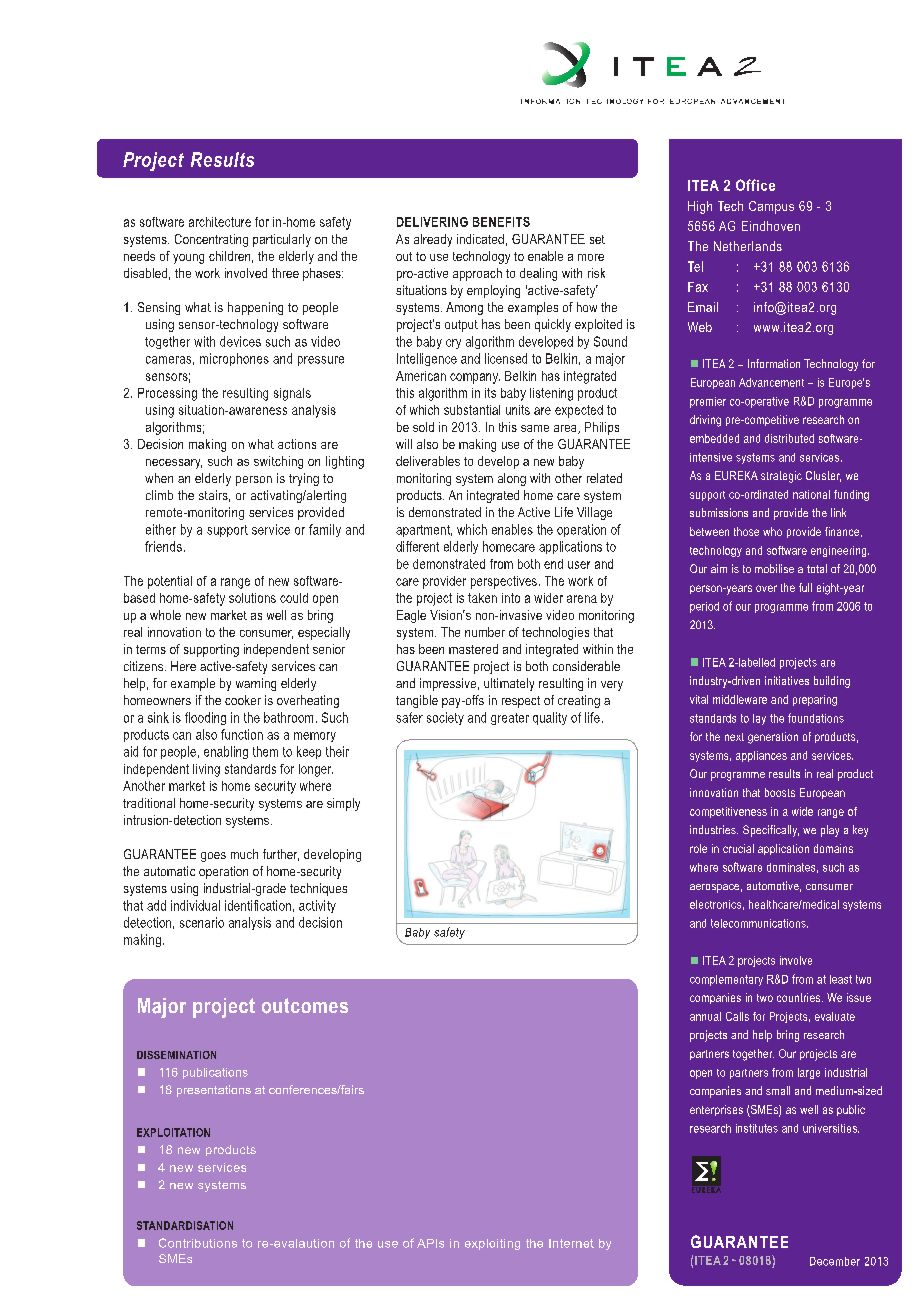 Image resolution: width=924 pixels, height=1308 pixels. What do you see at coordinates (504, 582) in the image?
I see `perspectives` at bounding box center [504, 582].
